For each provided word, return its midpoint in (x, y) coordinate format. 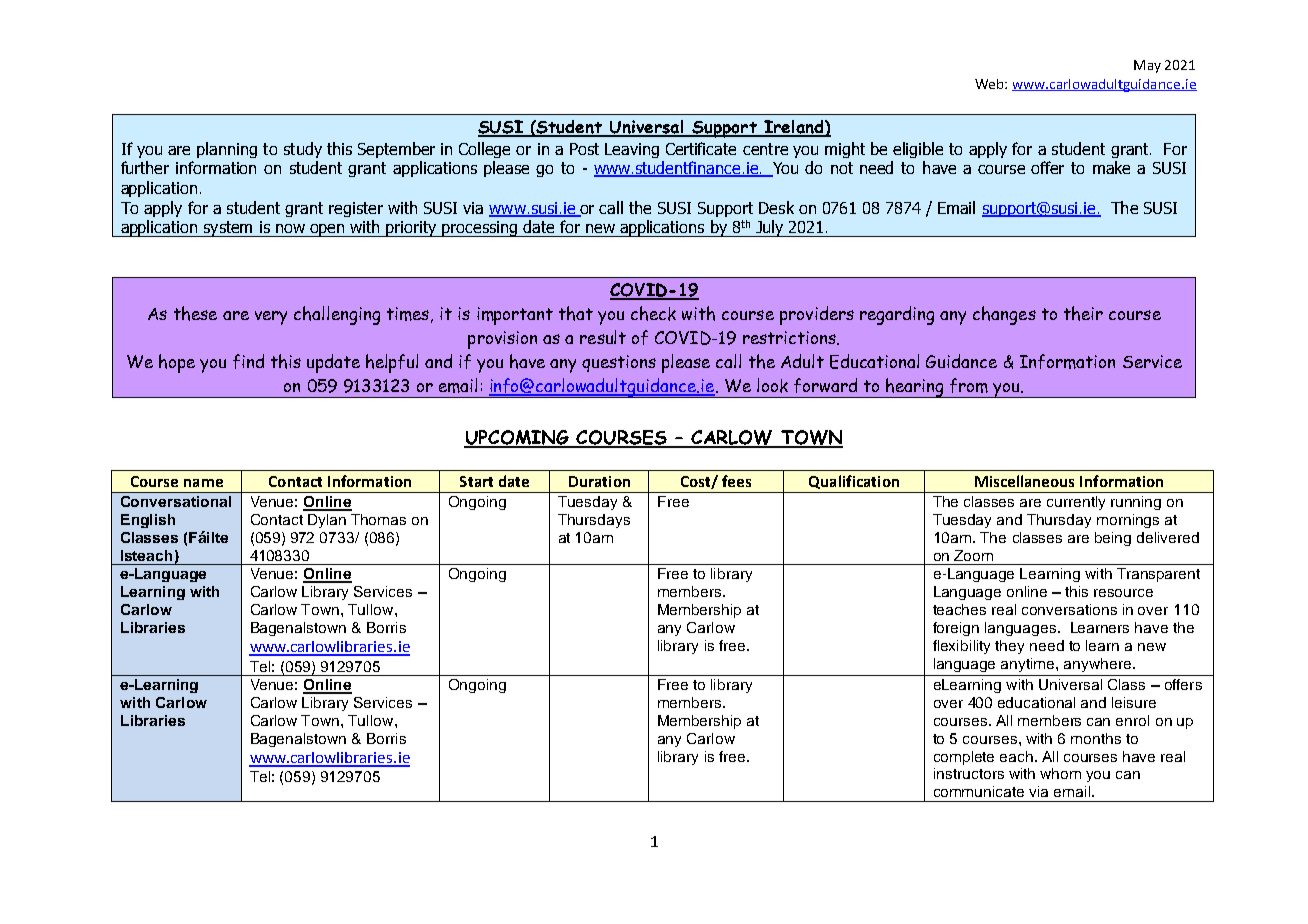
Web (990, 84)
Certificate (701, 148)
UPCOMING (518, 438)
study (303, 150)
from (969, 385)
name (203, 483)
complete (964, 758)
